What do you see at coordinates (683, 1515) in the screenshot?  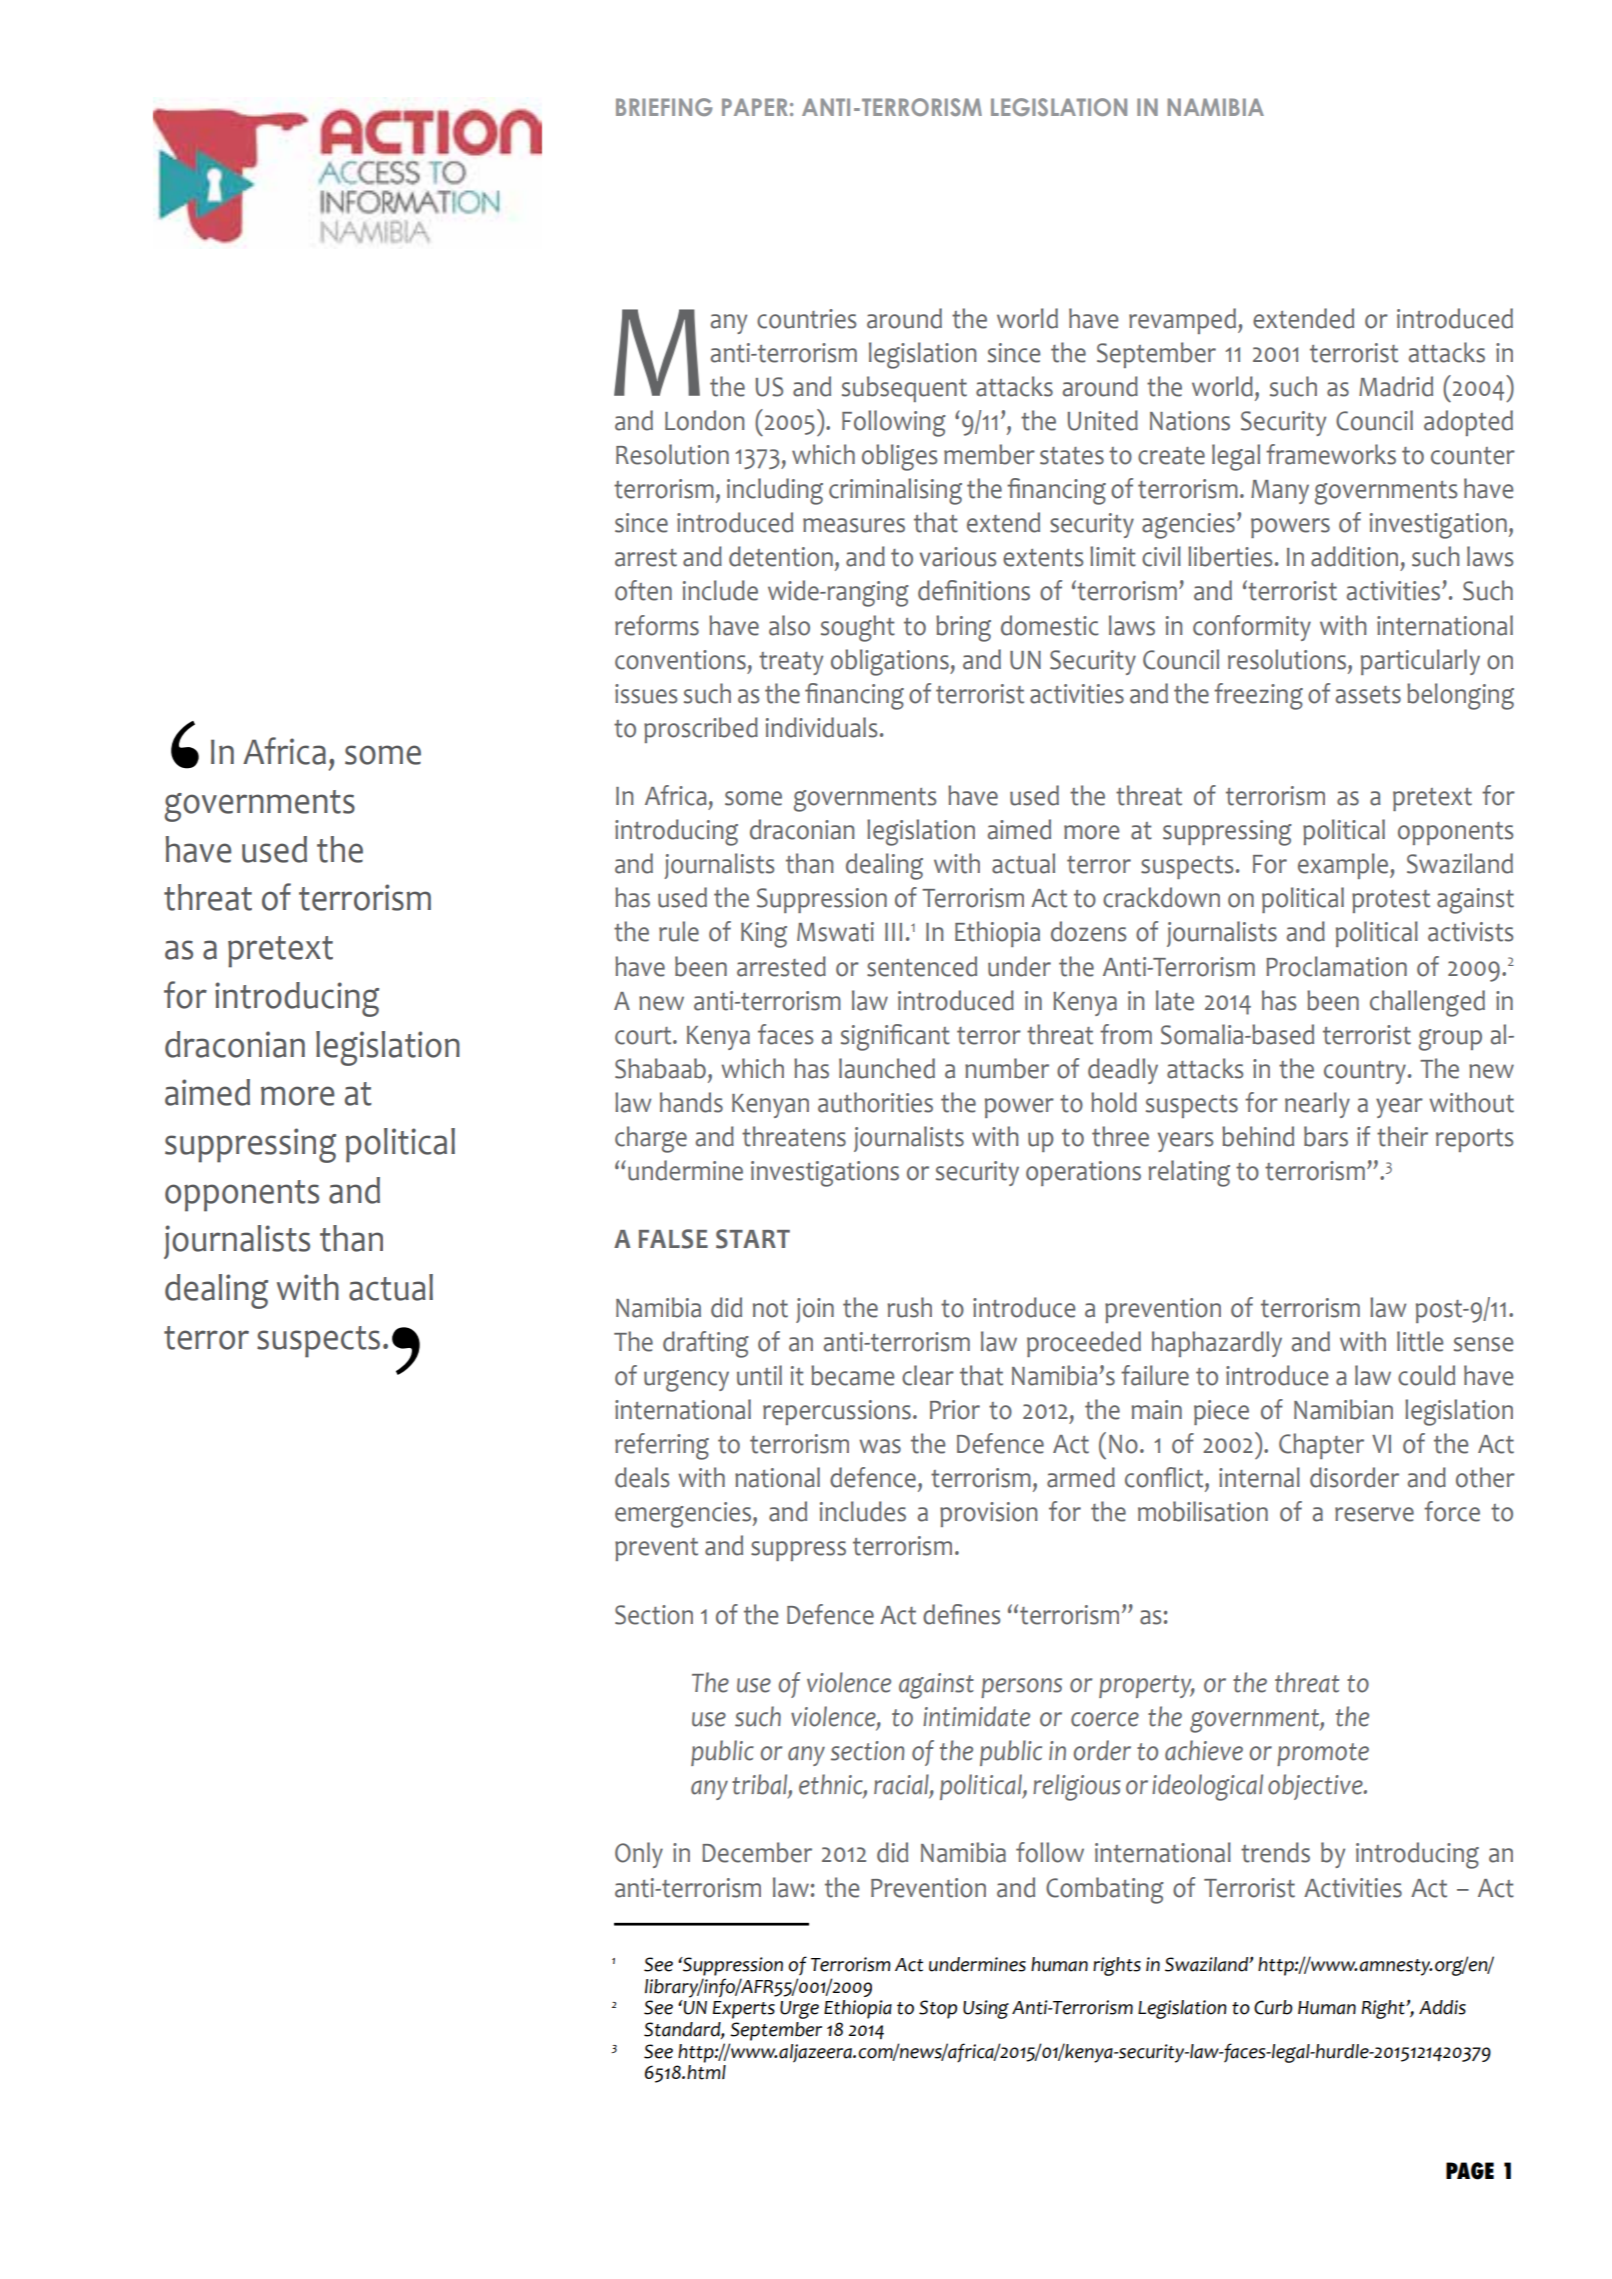 I see `emergencies` at bounding box center [683, 1515].
